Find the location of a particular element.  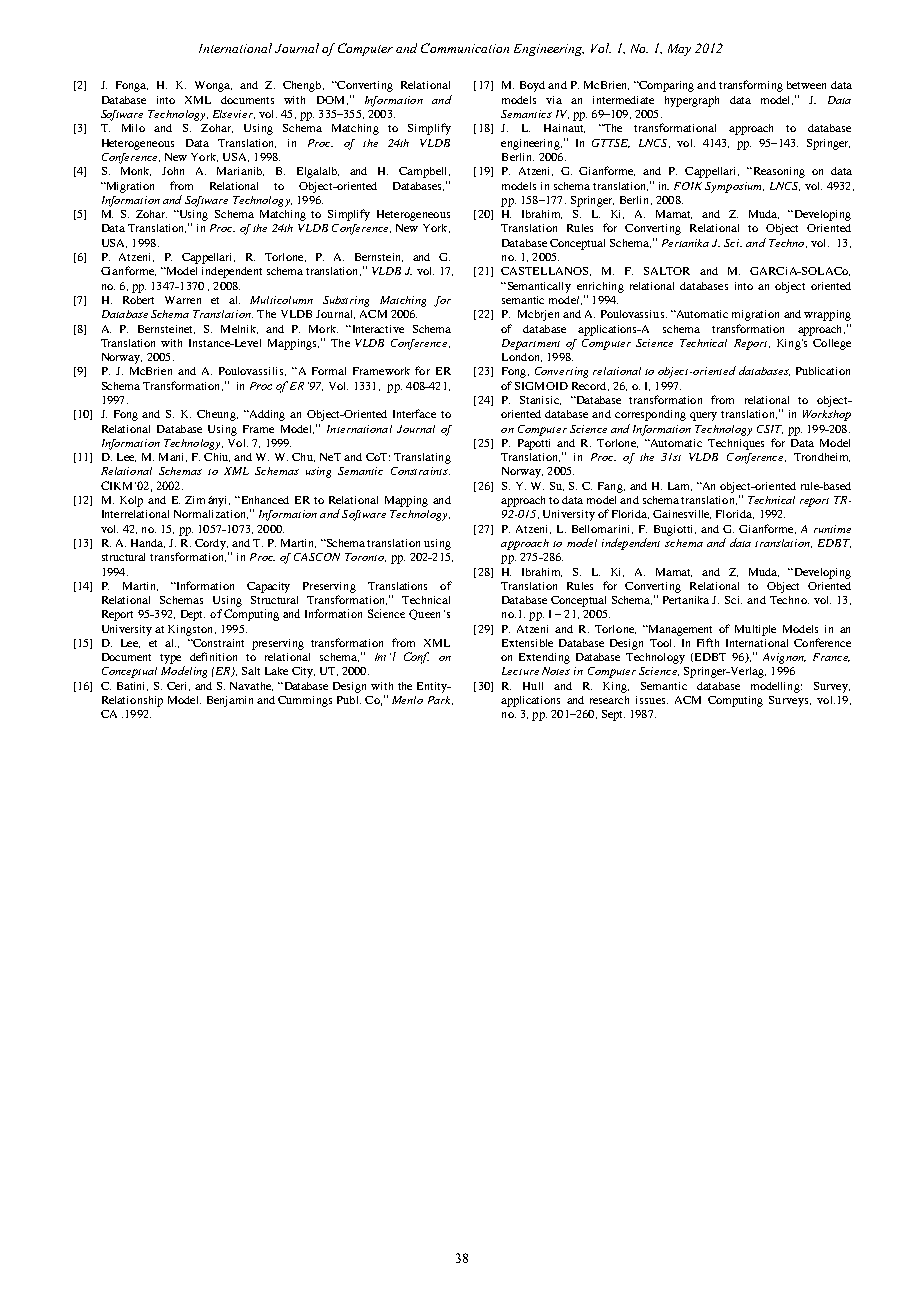

Normalization is located at coordinates (211, 514).
